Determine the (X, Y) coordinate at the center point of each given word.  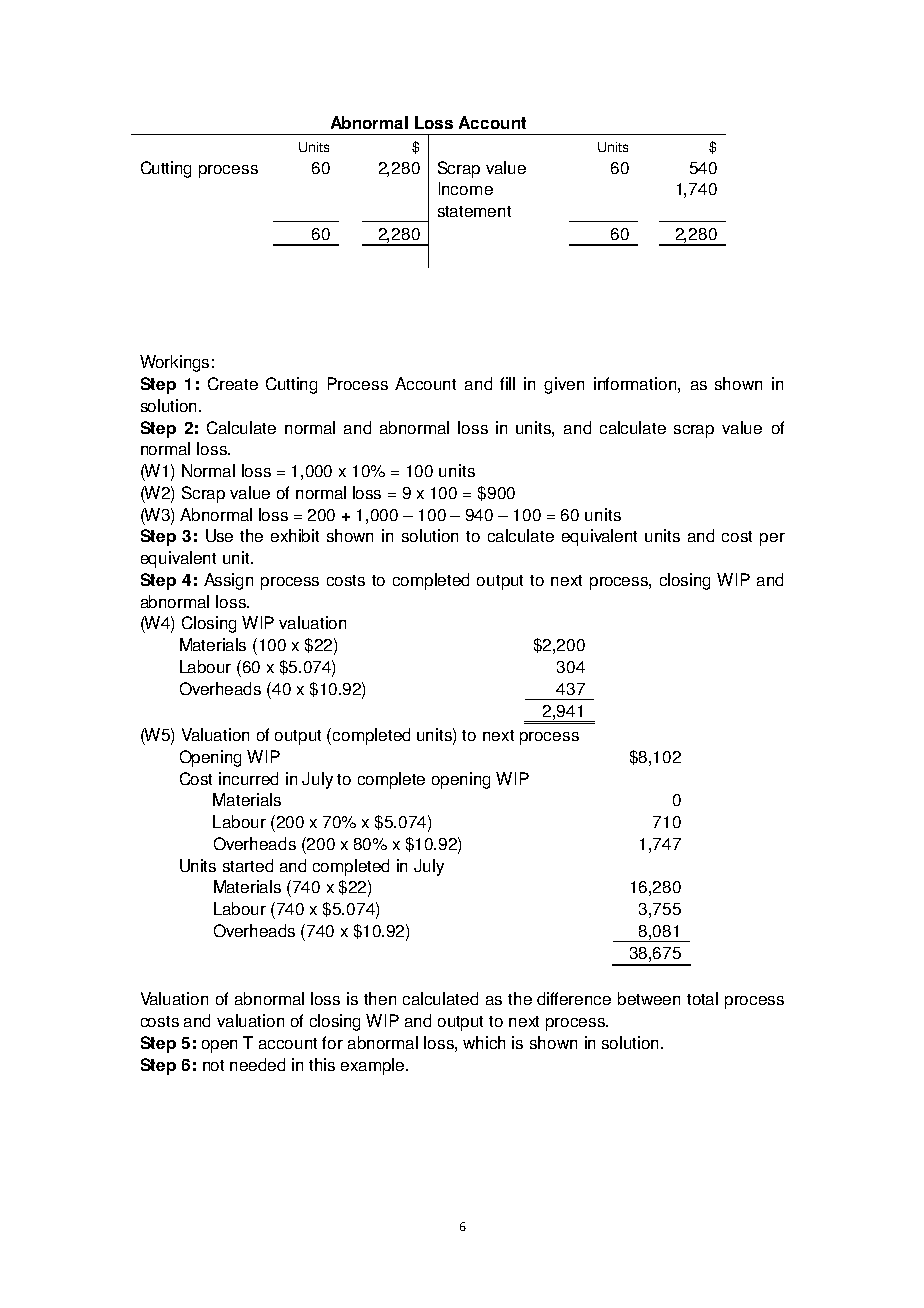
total (702, 998)
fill (507, 383)
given (564, 385)
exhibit (295, 535)
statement (474, 211)
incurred (248, 778)
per (772, 539)
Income (466, 188)
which (484, 1042)
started (248, 865)
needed (257, 1064)
